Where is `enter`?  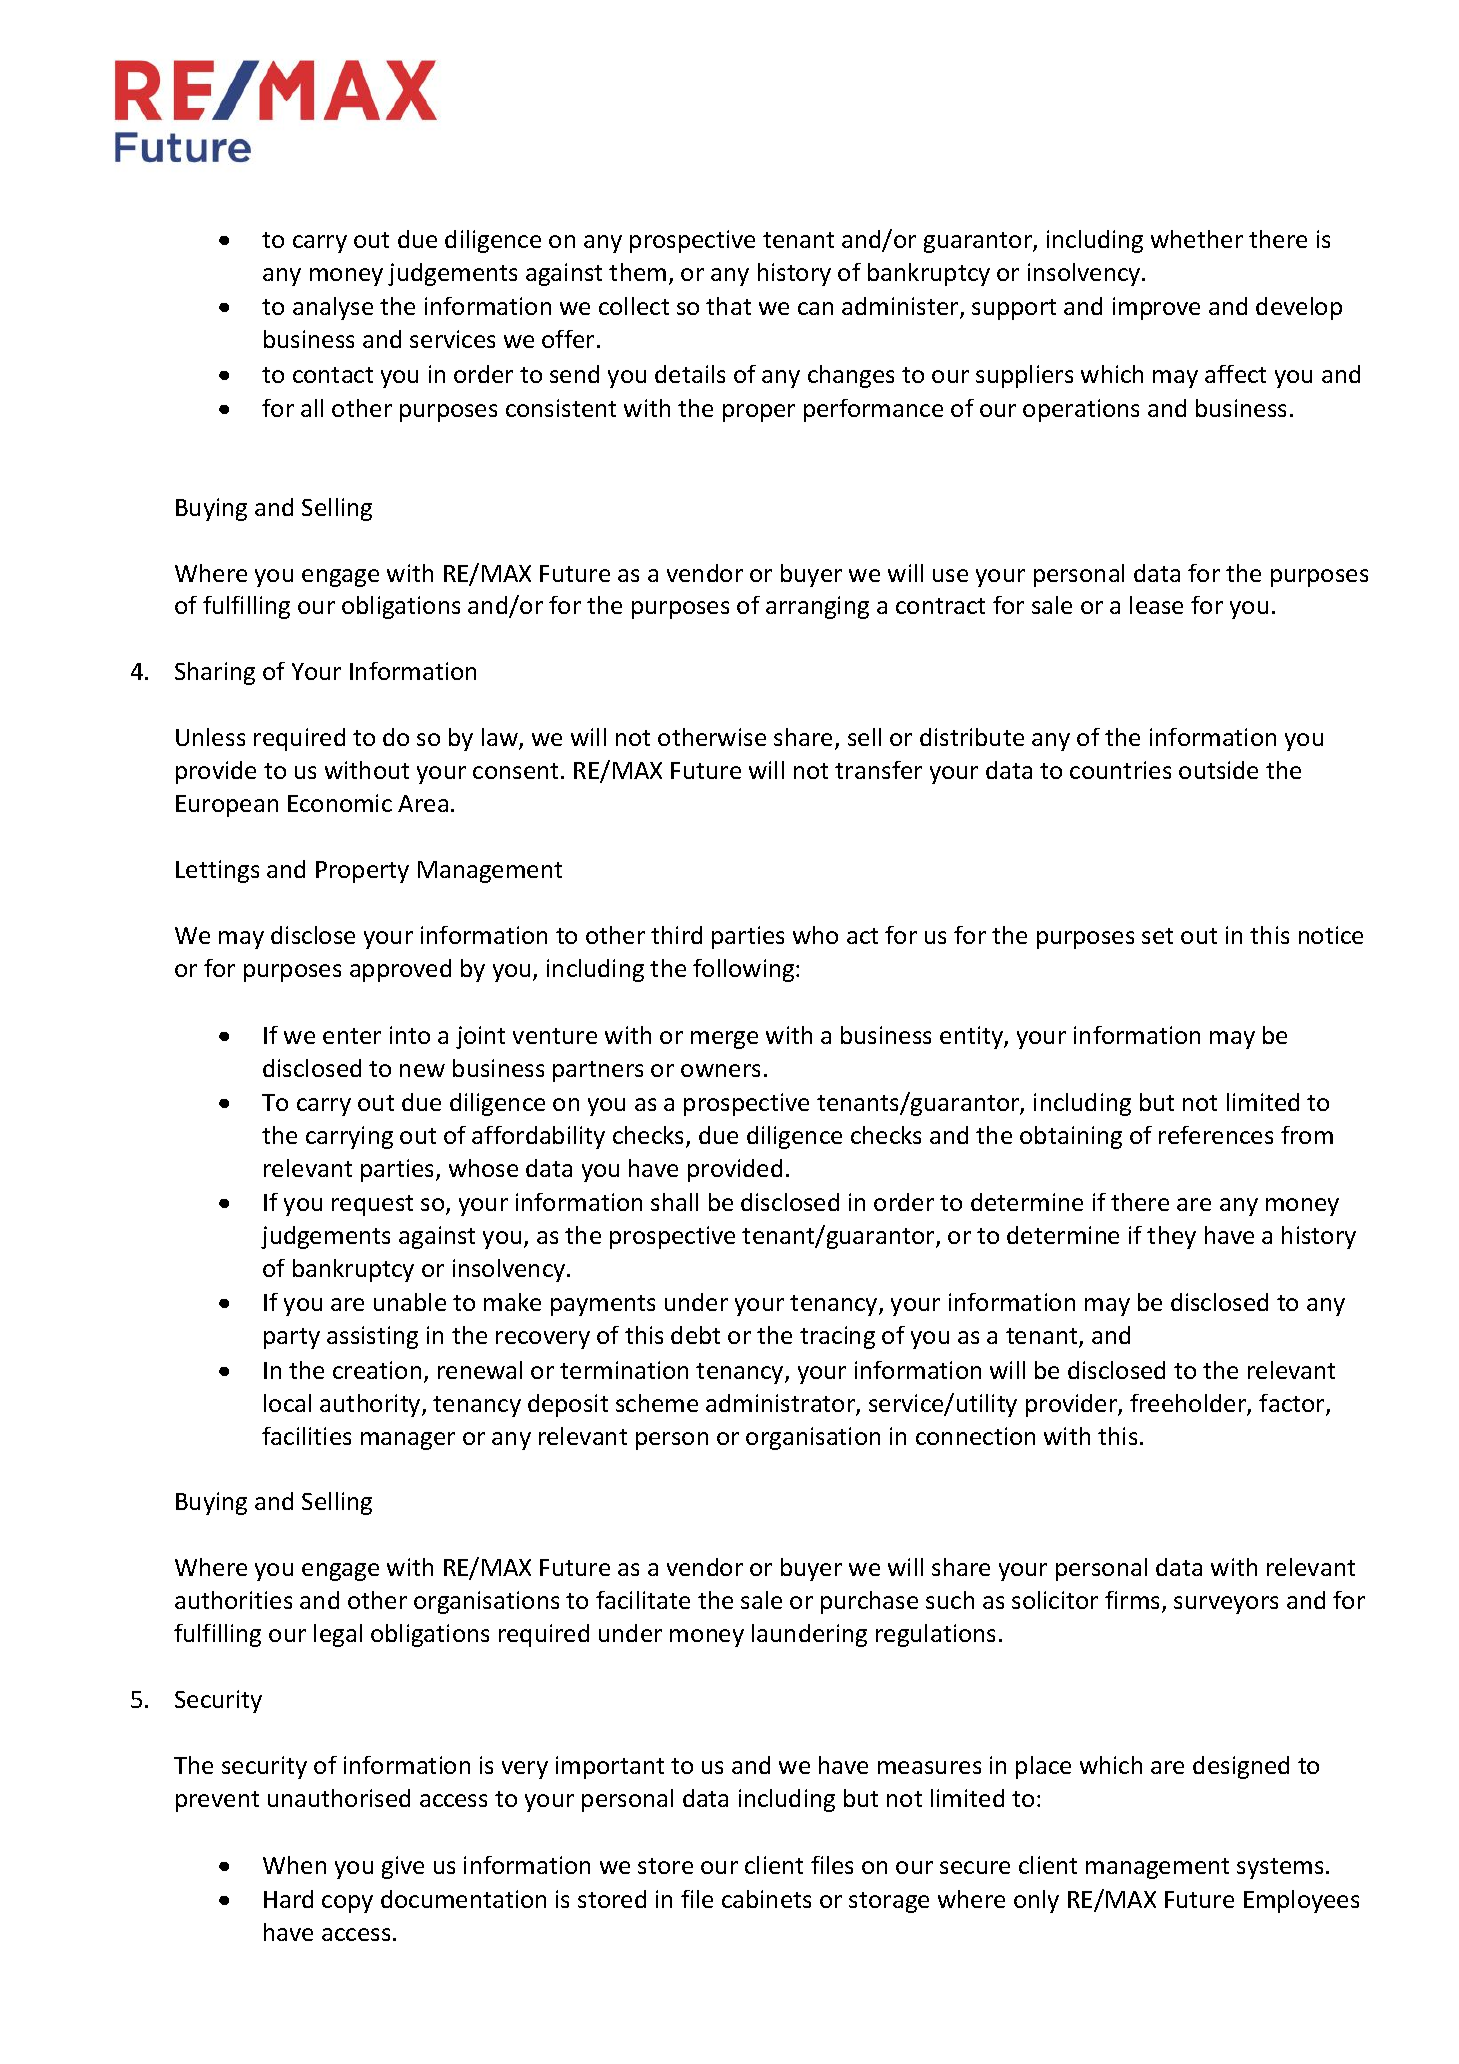 enter is located at coordinates (352, 1036).
